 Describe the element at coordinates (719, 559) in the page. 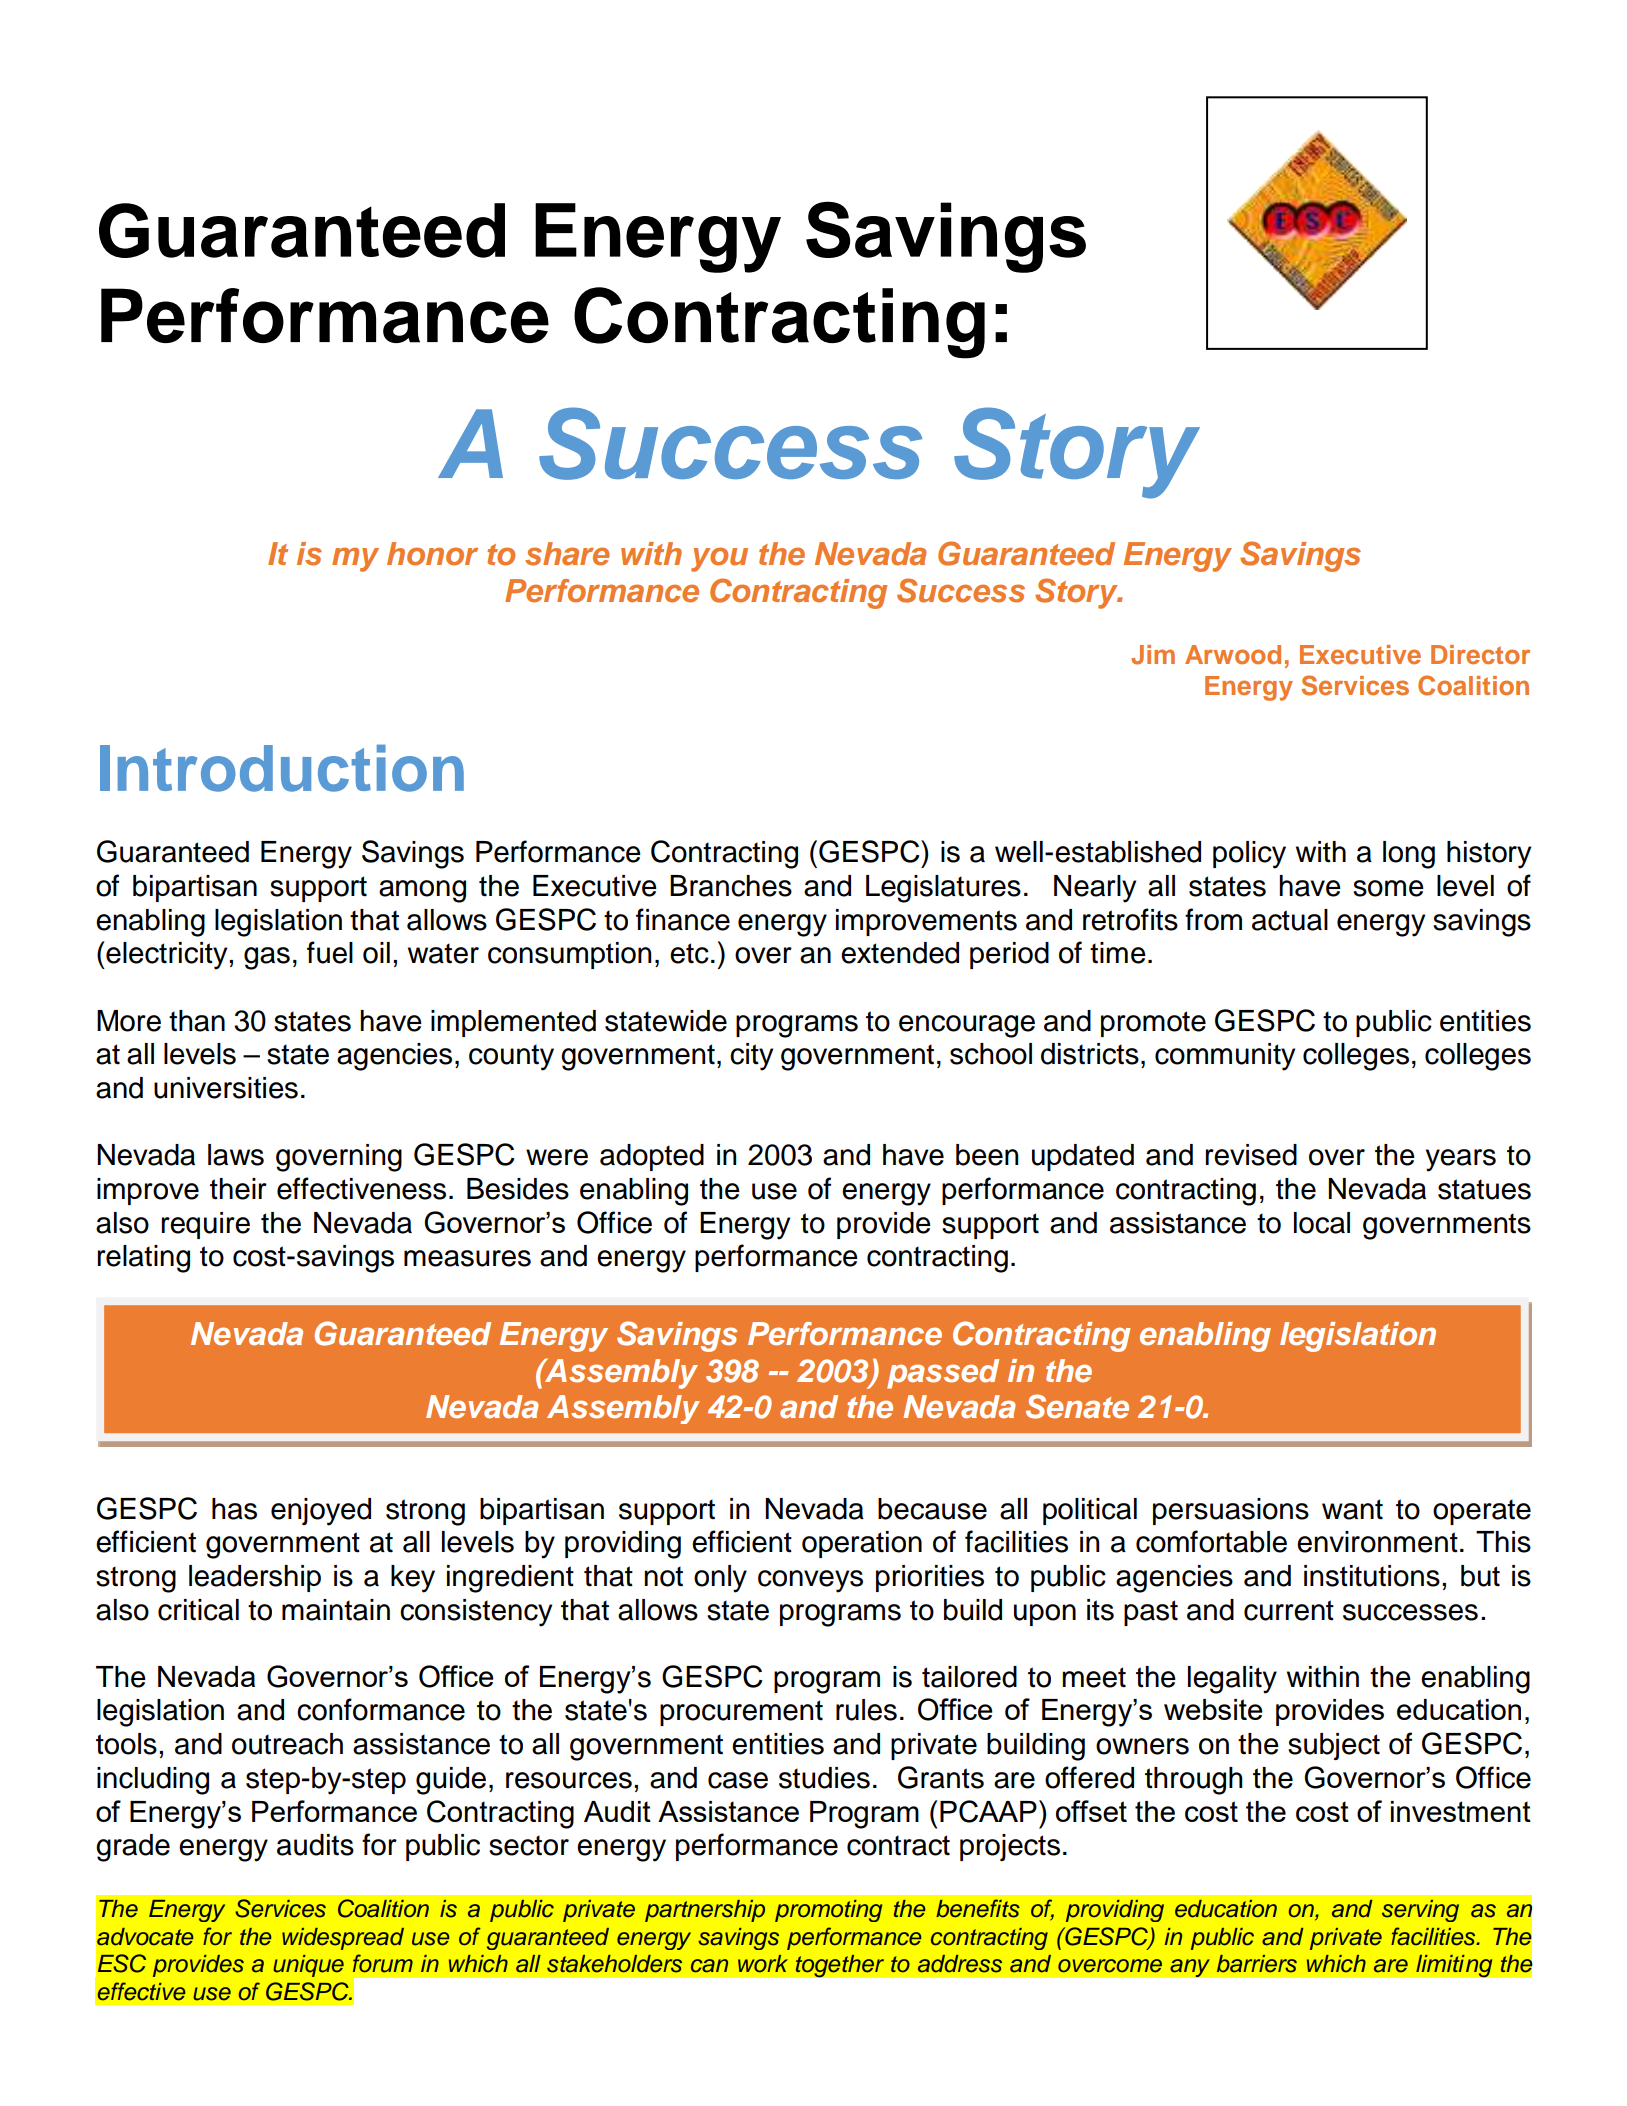

I see `you` at that location.
